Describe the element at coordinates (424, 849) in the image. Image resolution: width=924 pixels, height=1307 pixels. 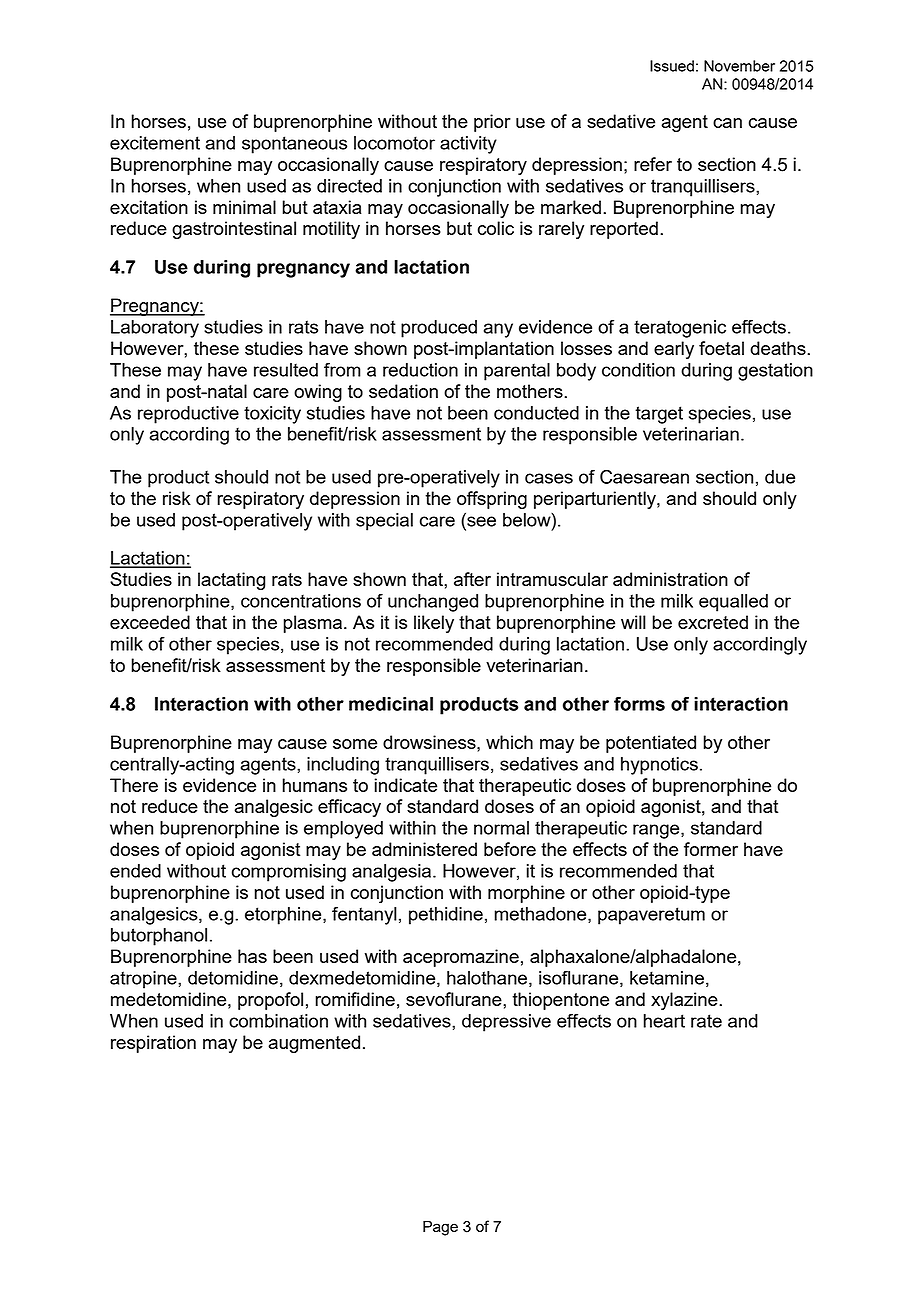
I see `administered` at that location.
